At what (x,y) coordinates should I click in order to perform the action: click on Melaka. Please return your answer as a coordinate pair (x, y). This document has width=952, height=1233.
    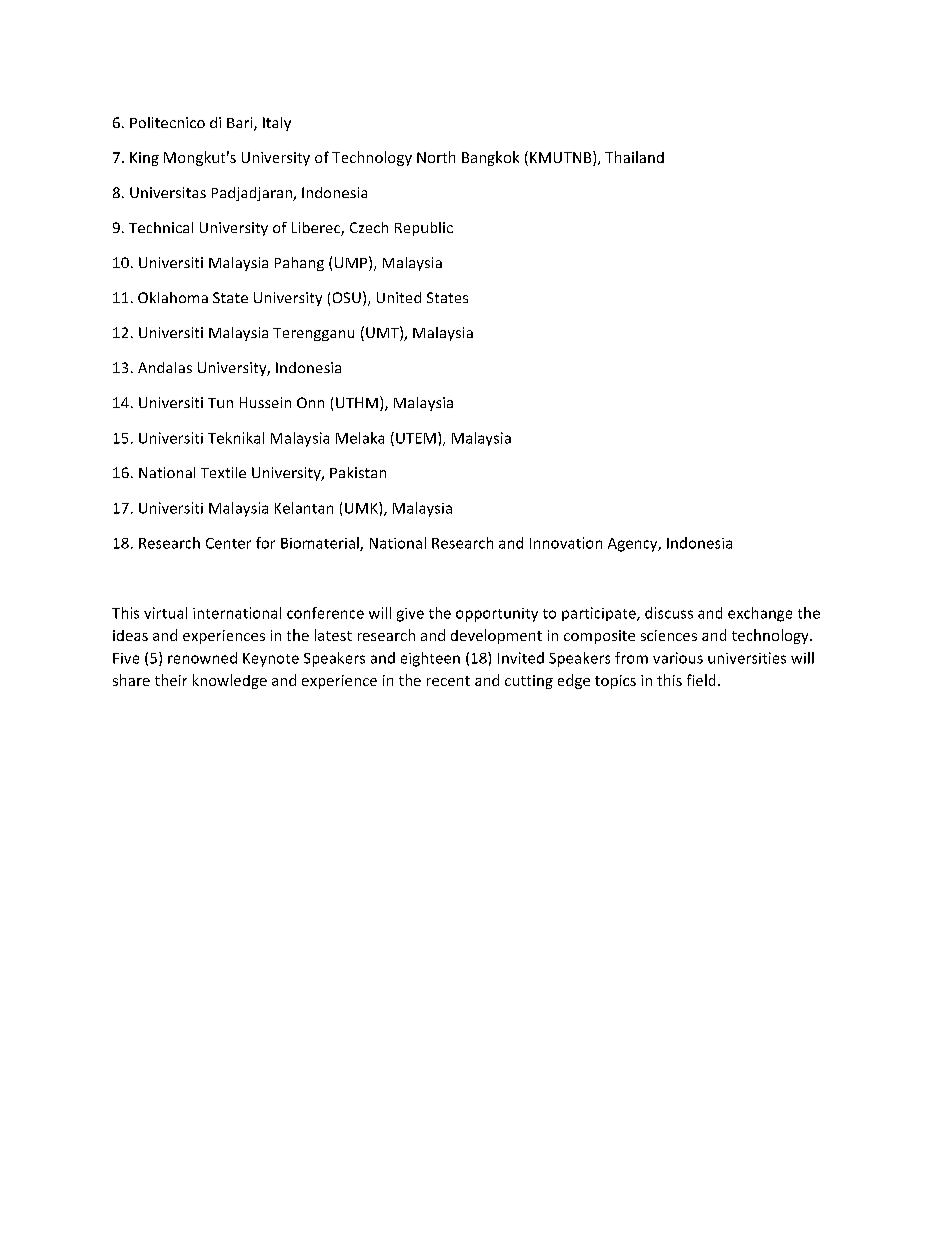
    Looking at the image, I should click on (360, 438).
